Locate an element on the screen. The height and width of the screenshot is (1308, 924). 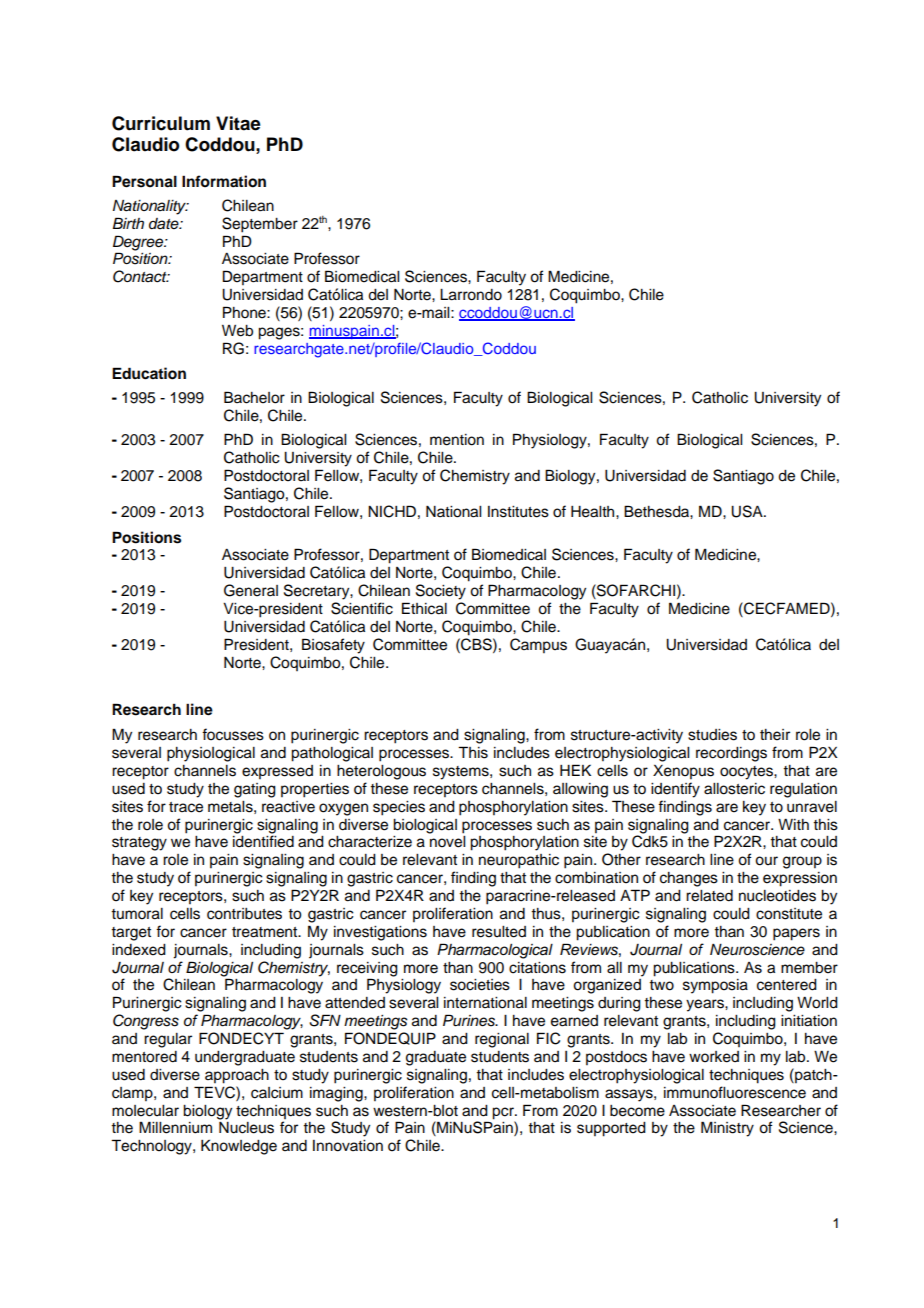
pcr is located at coordinates (504, 1113).
